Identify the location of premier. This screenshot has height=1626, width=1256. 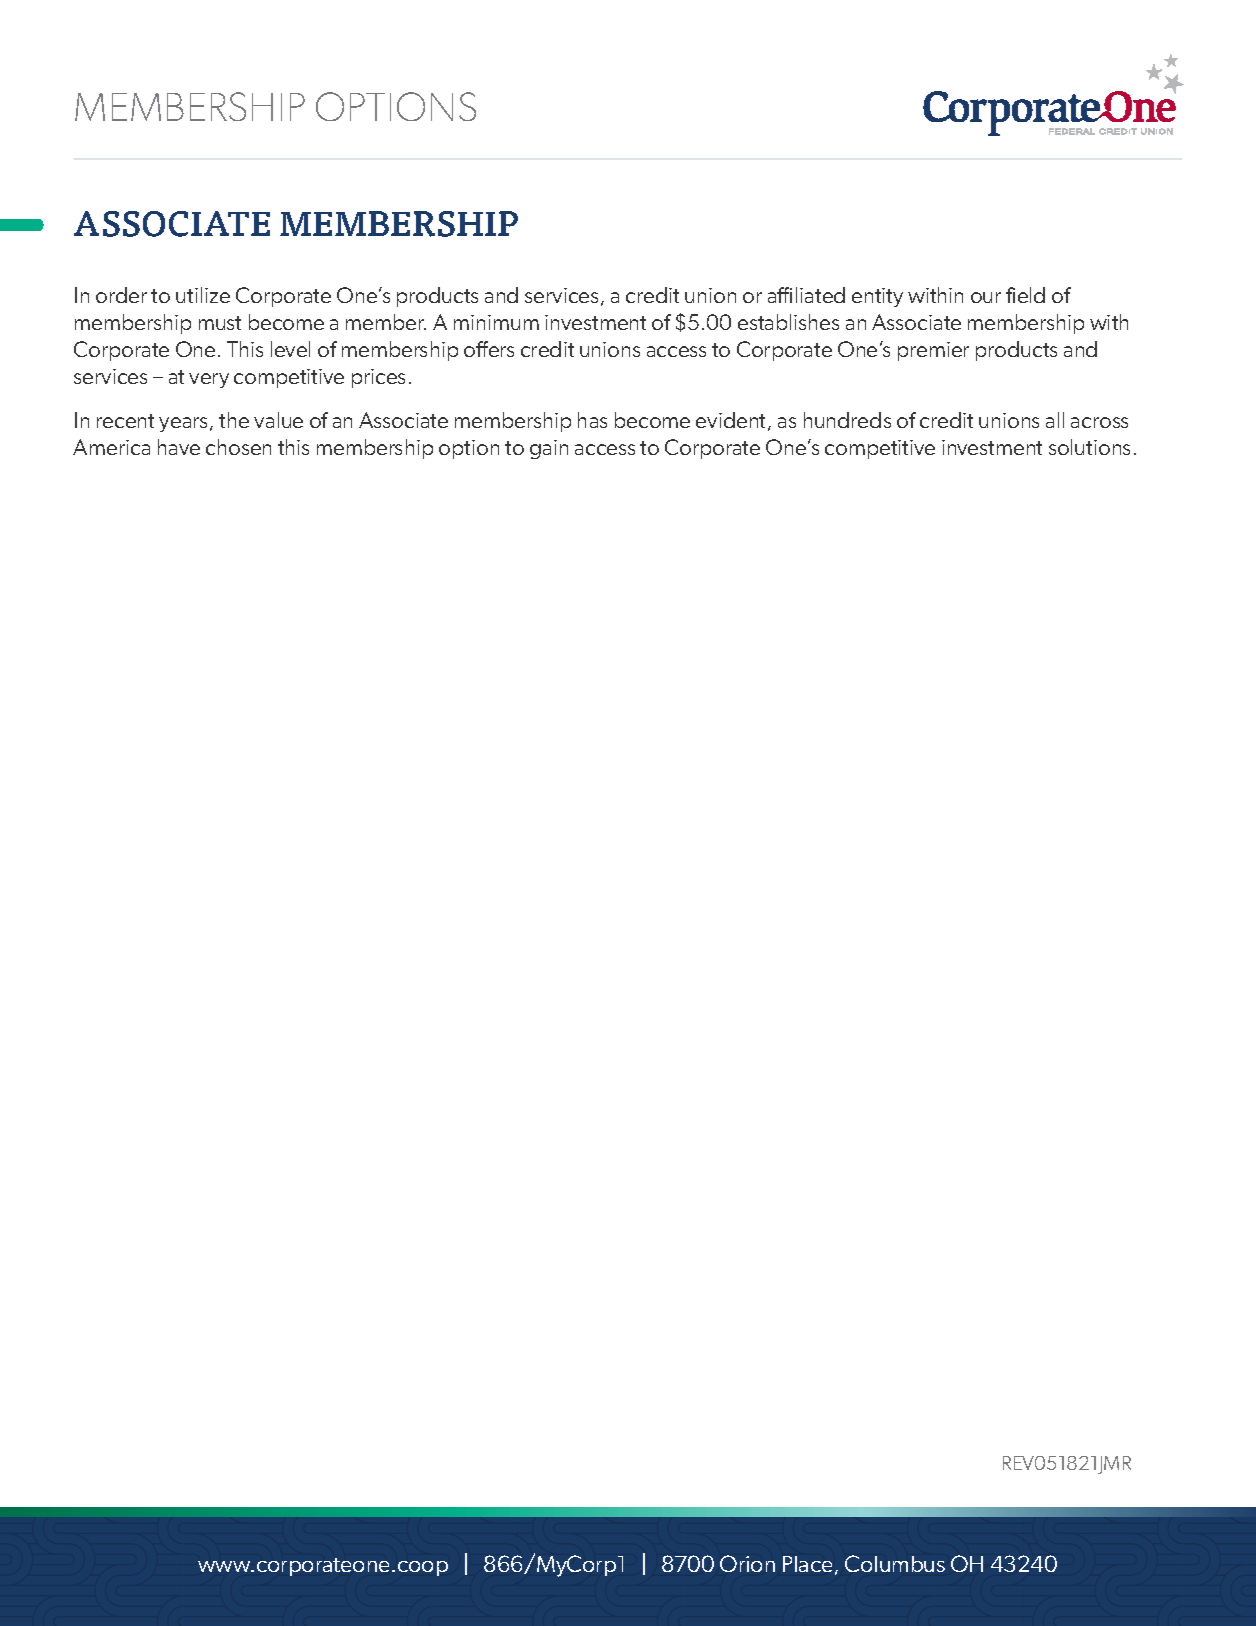
(933, 351).
